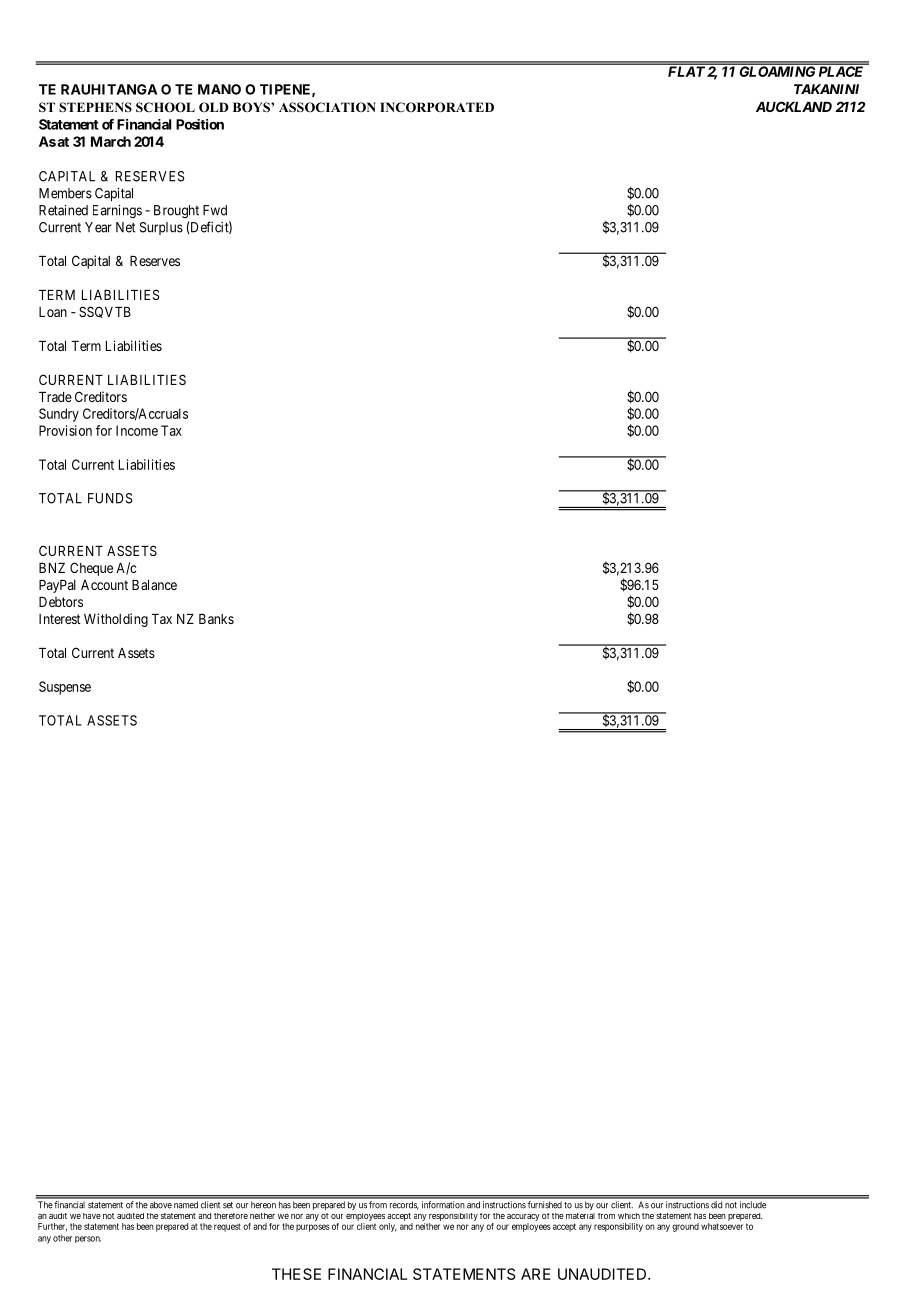 The height and width of the screenshot is (1308, 924). Describe the element at coordinates (92, 1216) in the screenshot. I see `have` at that location.
